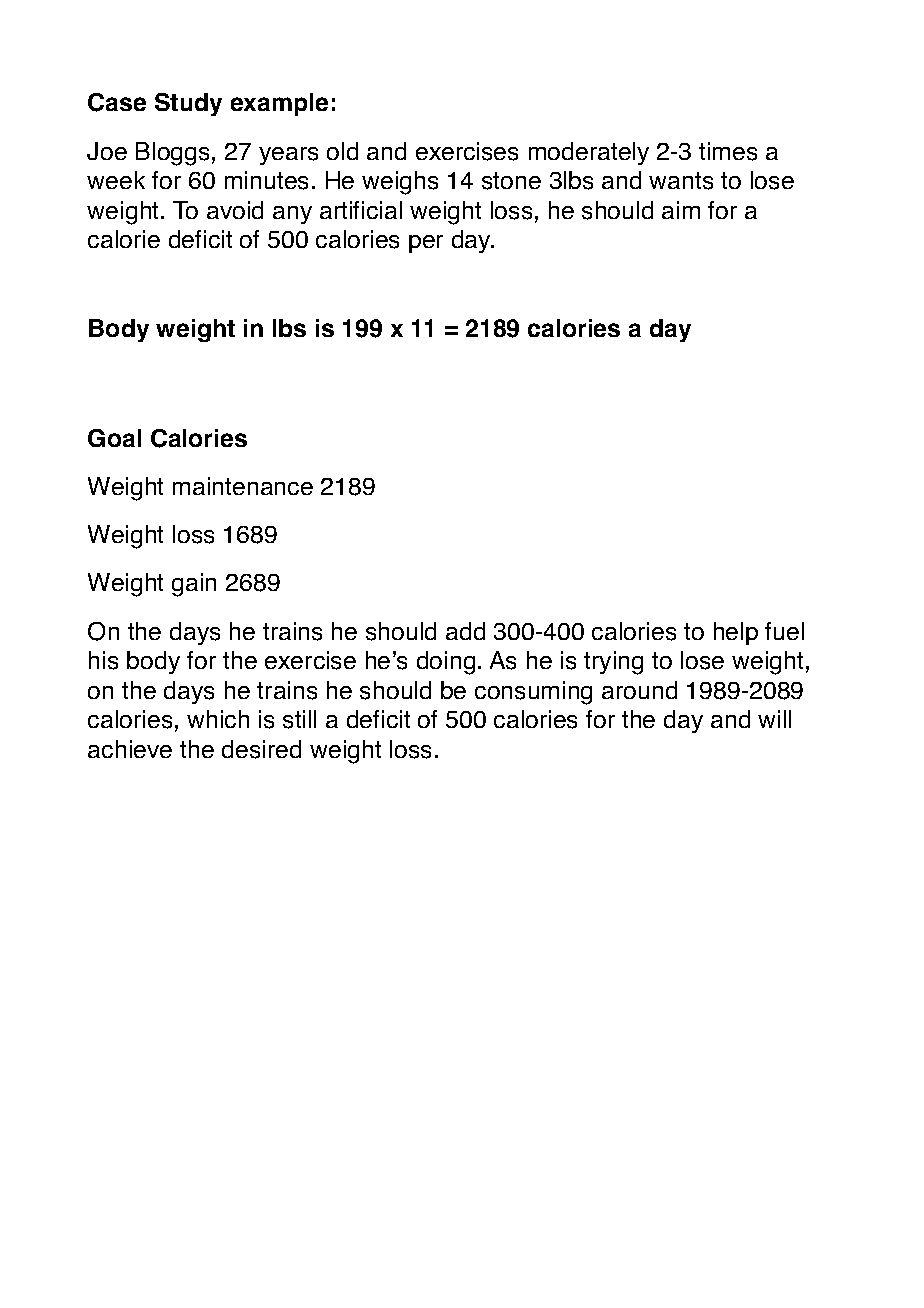 The image size is (924, 1308). I want to click on maintenance, so click(243, 486).
